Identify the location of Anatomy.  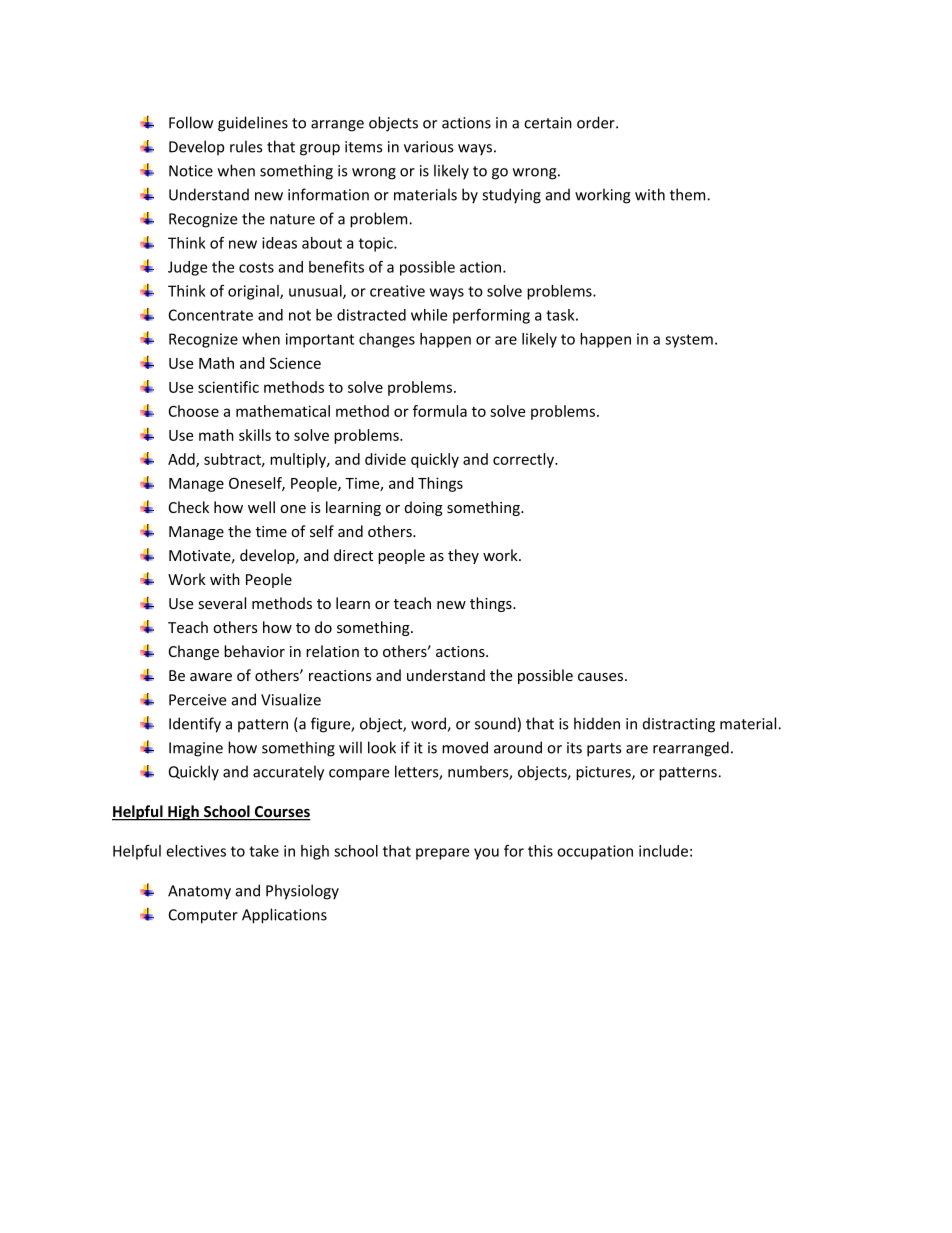
(199, 892).
